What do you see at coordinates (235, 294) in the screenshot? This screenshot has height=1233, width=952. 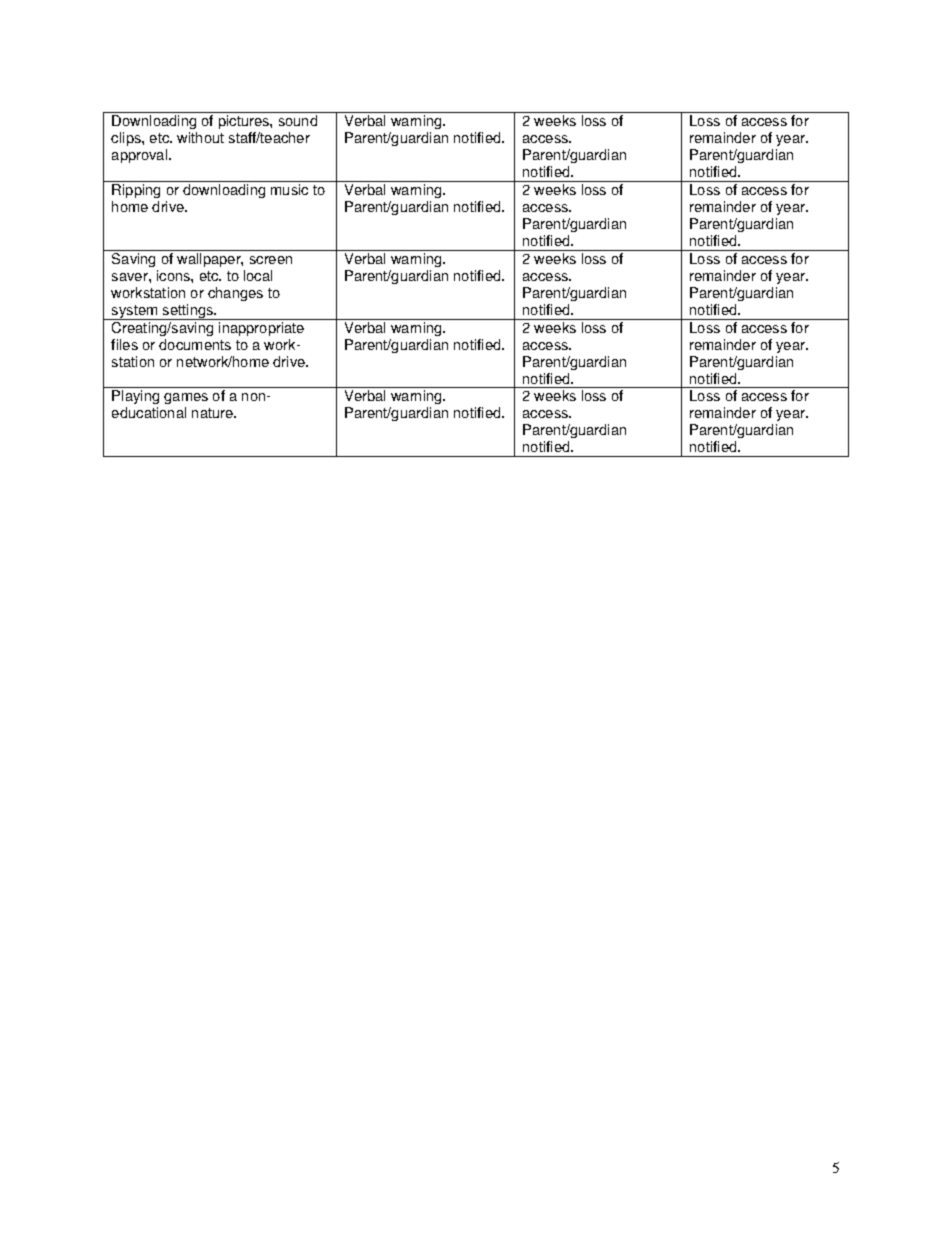 I see `changes` at bounding box center [235, 294].
